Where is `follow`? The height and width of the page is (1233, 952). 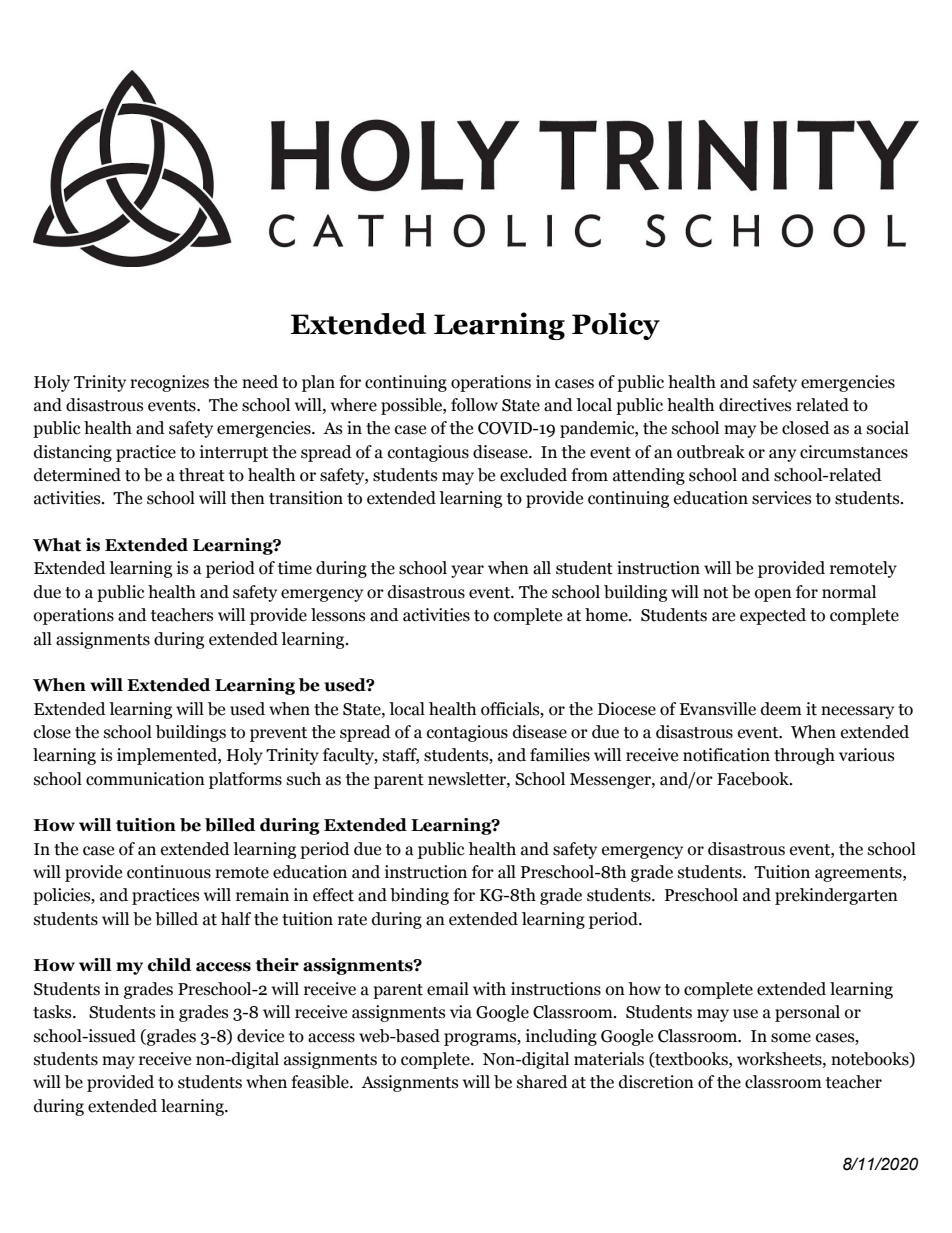
follow is located at coordinates (474, 405).
